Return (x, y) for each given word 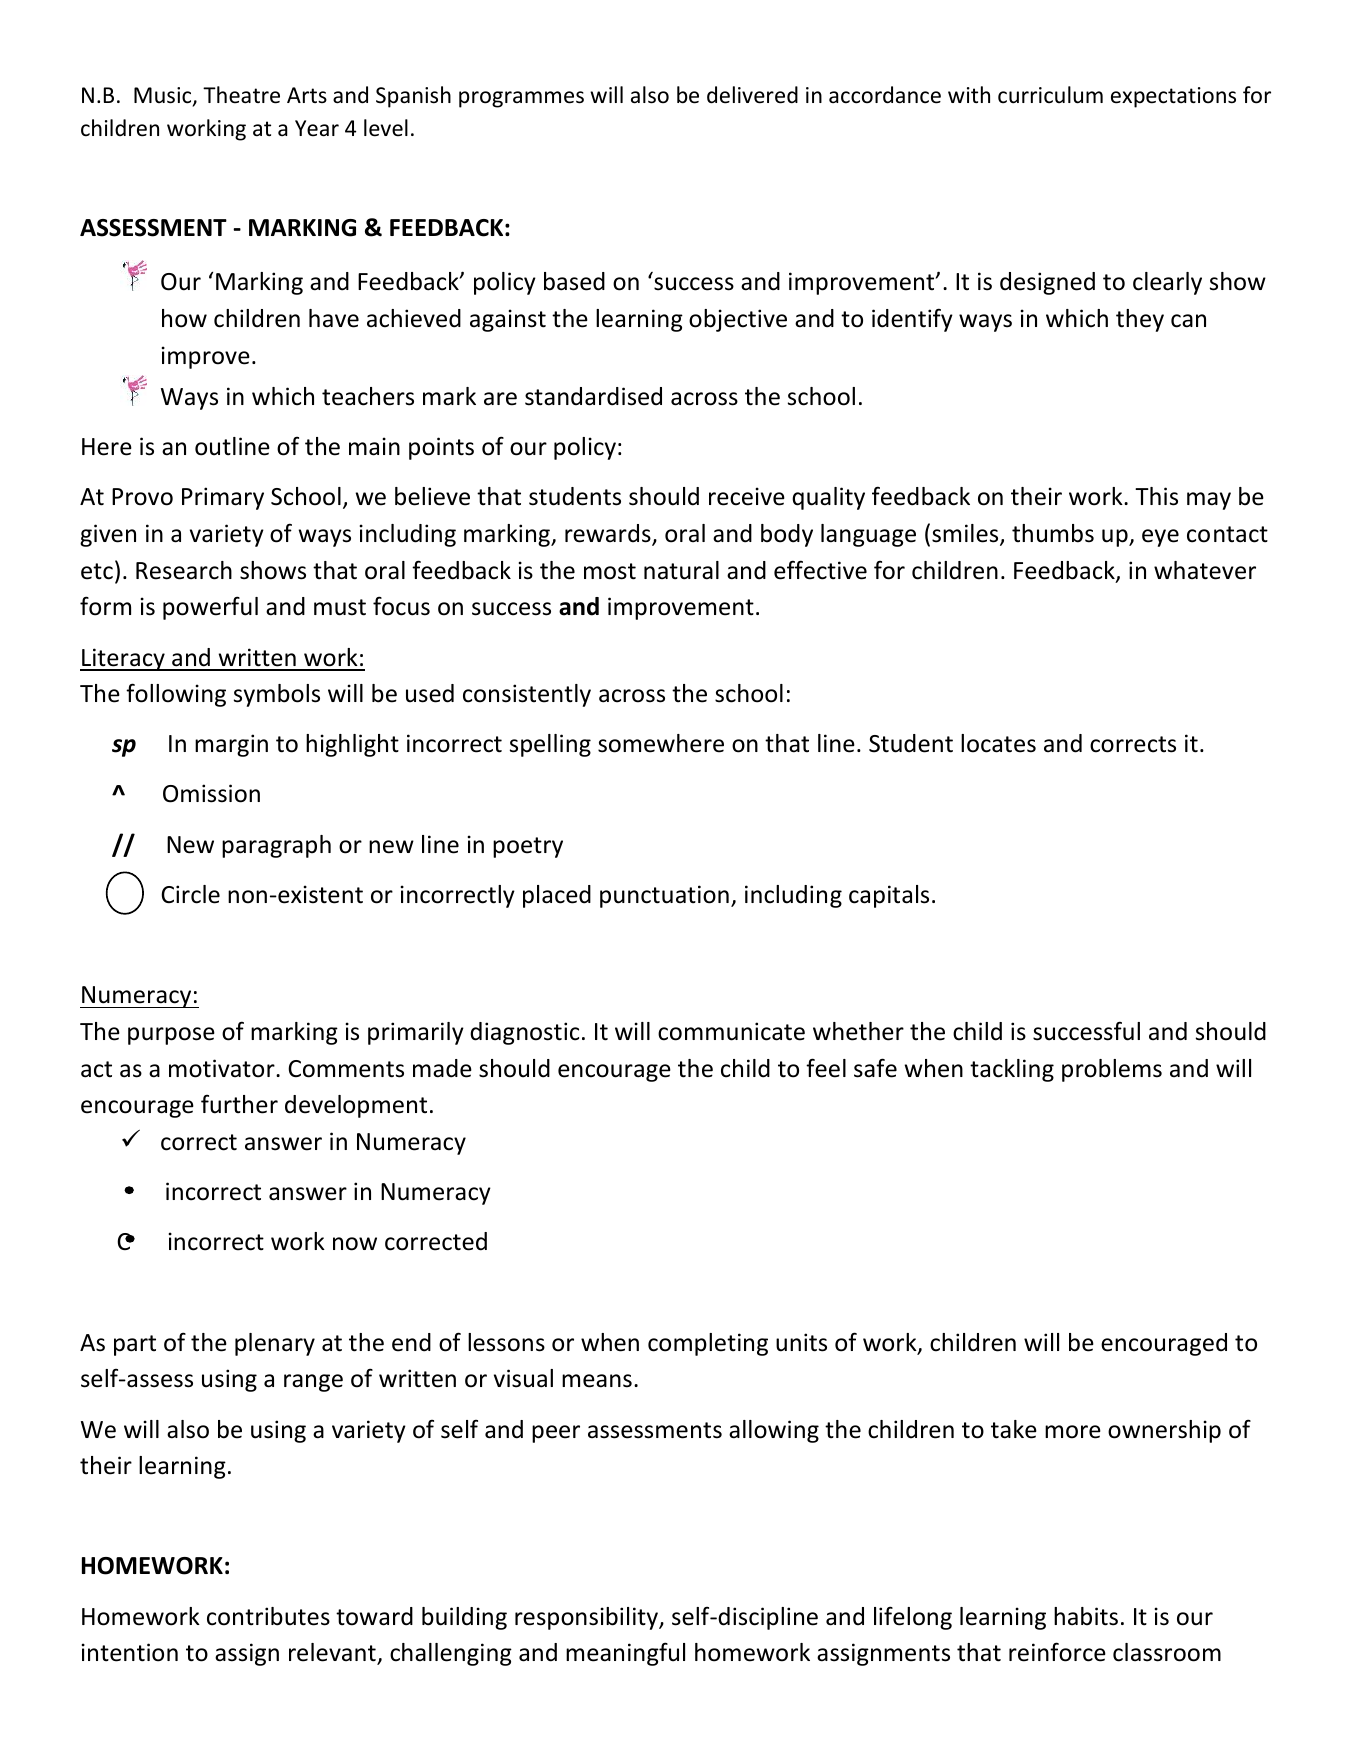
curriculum (1050, 95)
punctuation (664, 896)
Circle (190, 894)
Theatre (241, 95)
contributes (268, 1616)
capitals (889, 896)
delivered (752, 95)
